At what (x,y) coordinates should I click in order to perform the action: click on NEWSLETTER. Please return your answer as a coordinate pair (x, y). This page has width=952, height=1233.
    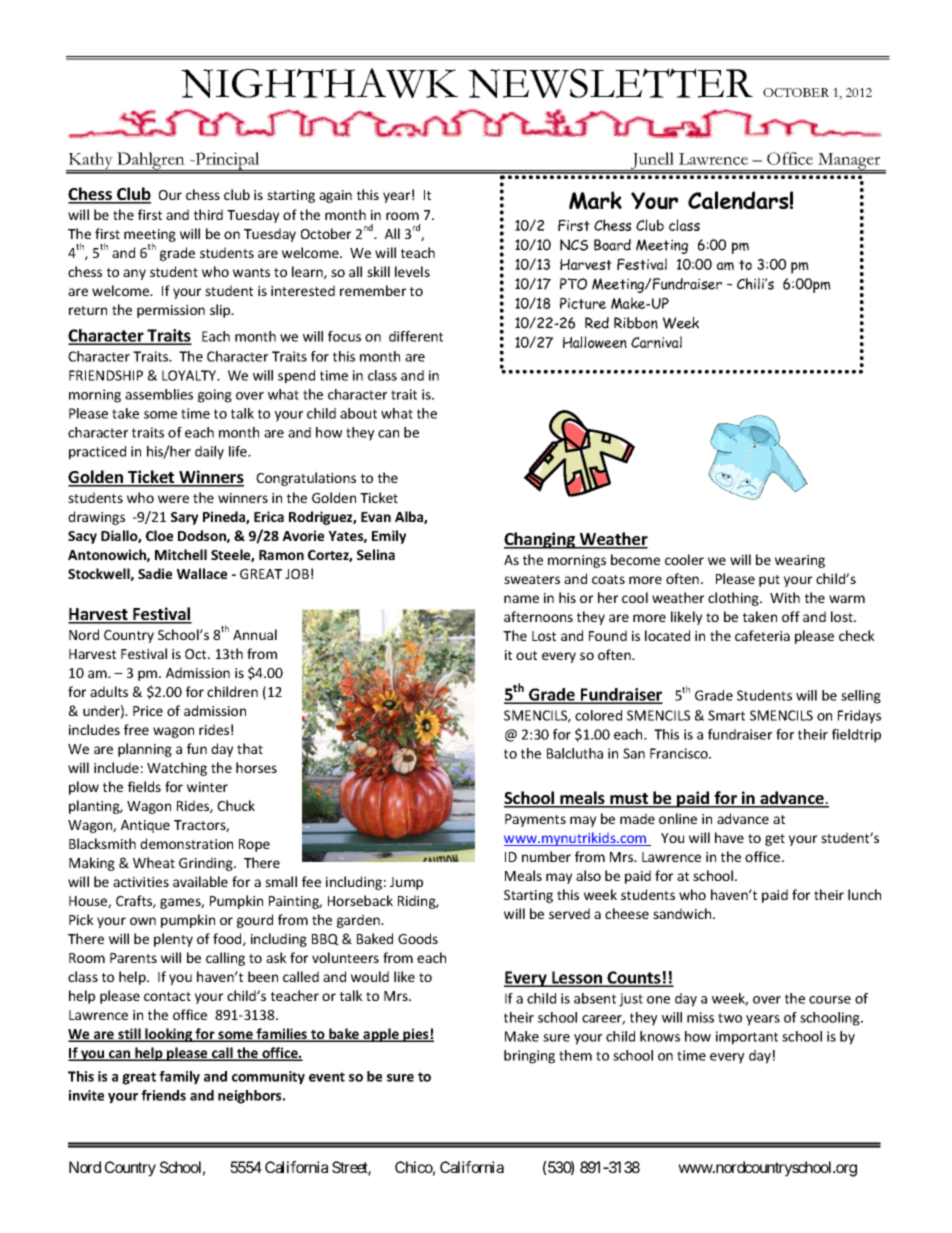
    Looking at the image, I should click on (610, 83).
